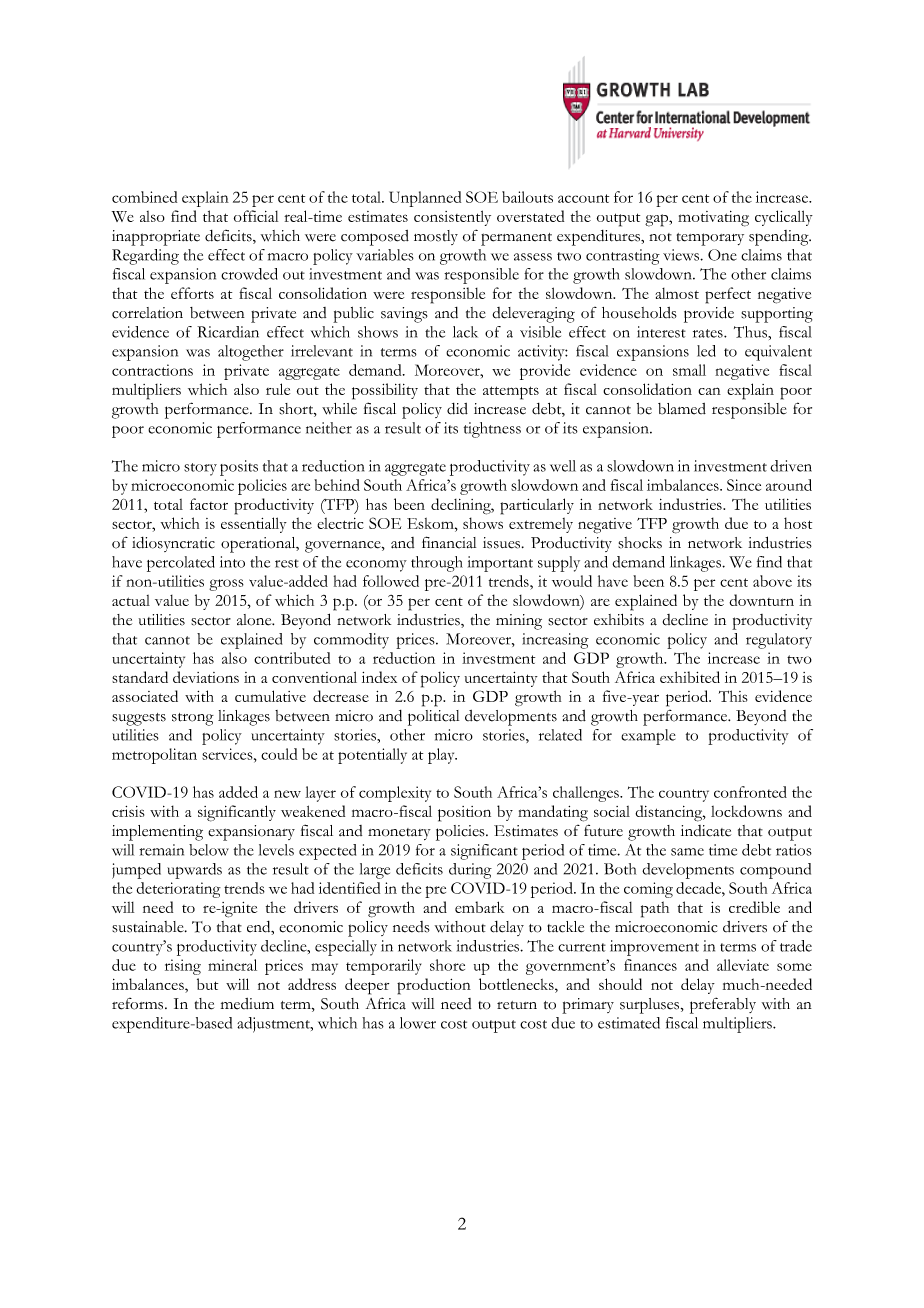  What do you see at coordinates (452, 218) in the page?
I see `consistently` at bounding box center [452, 218].
